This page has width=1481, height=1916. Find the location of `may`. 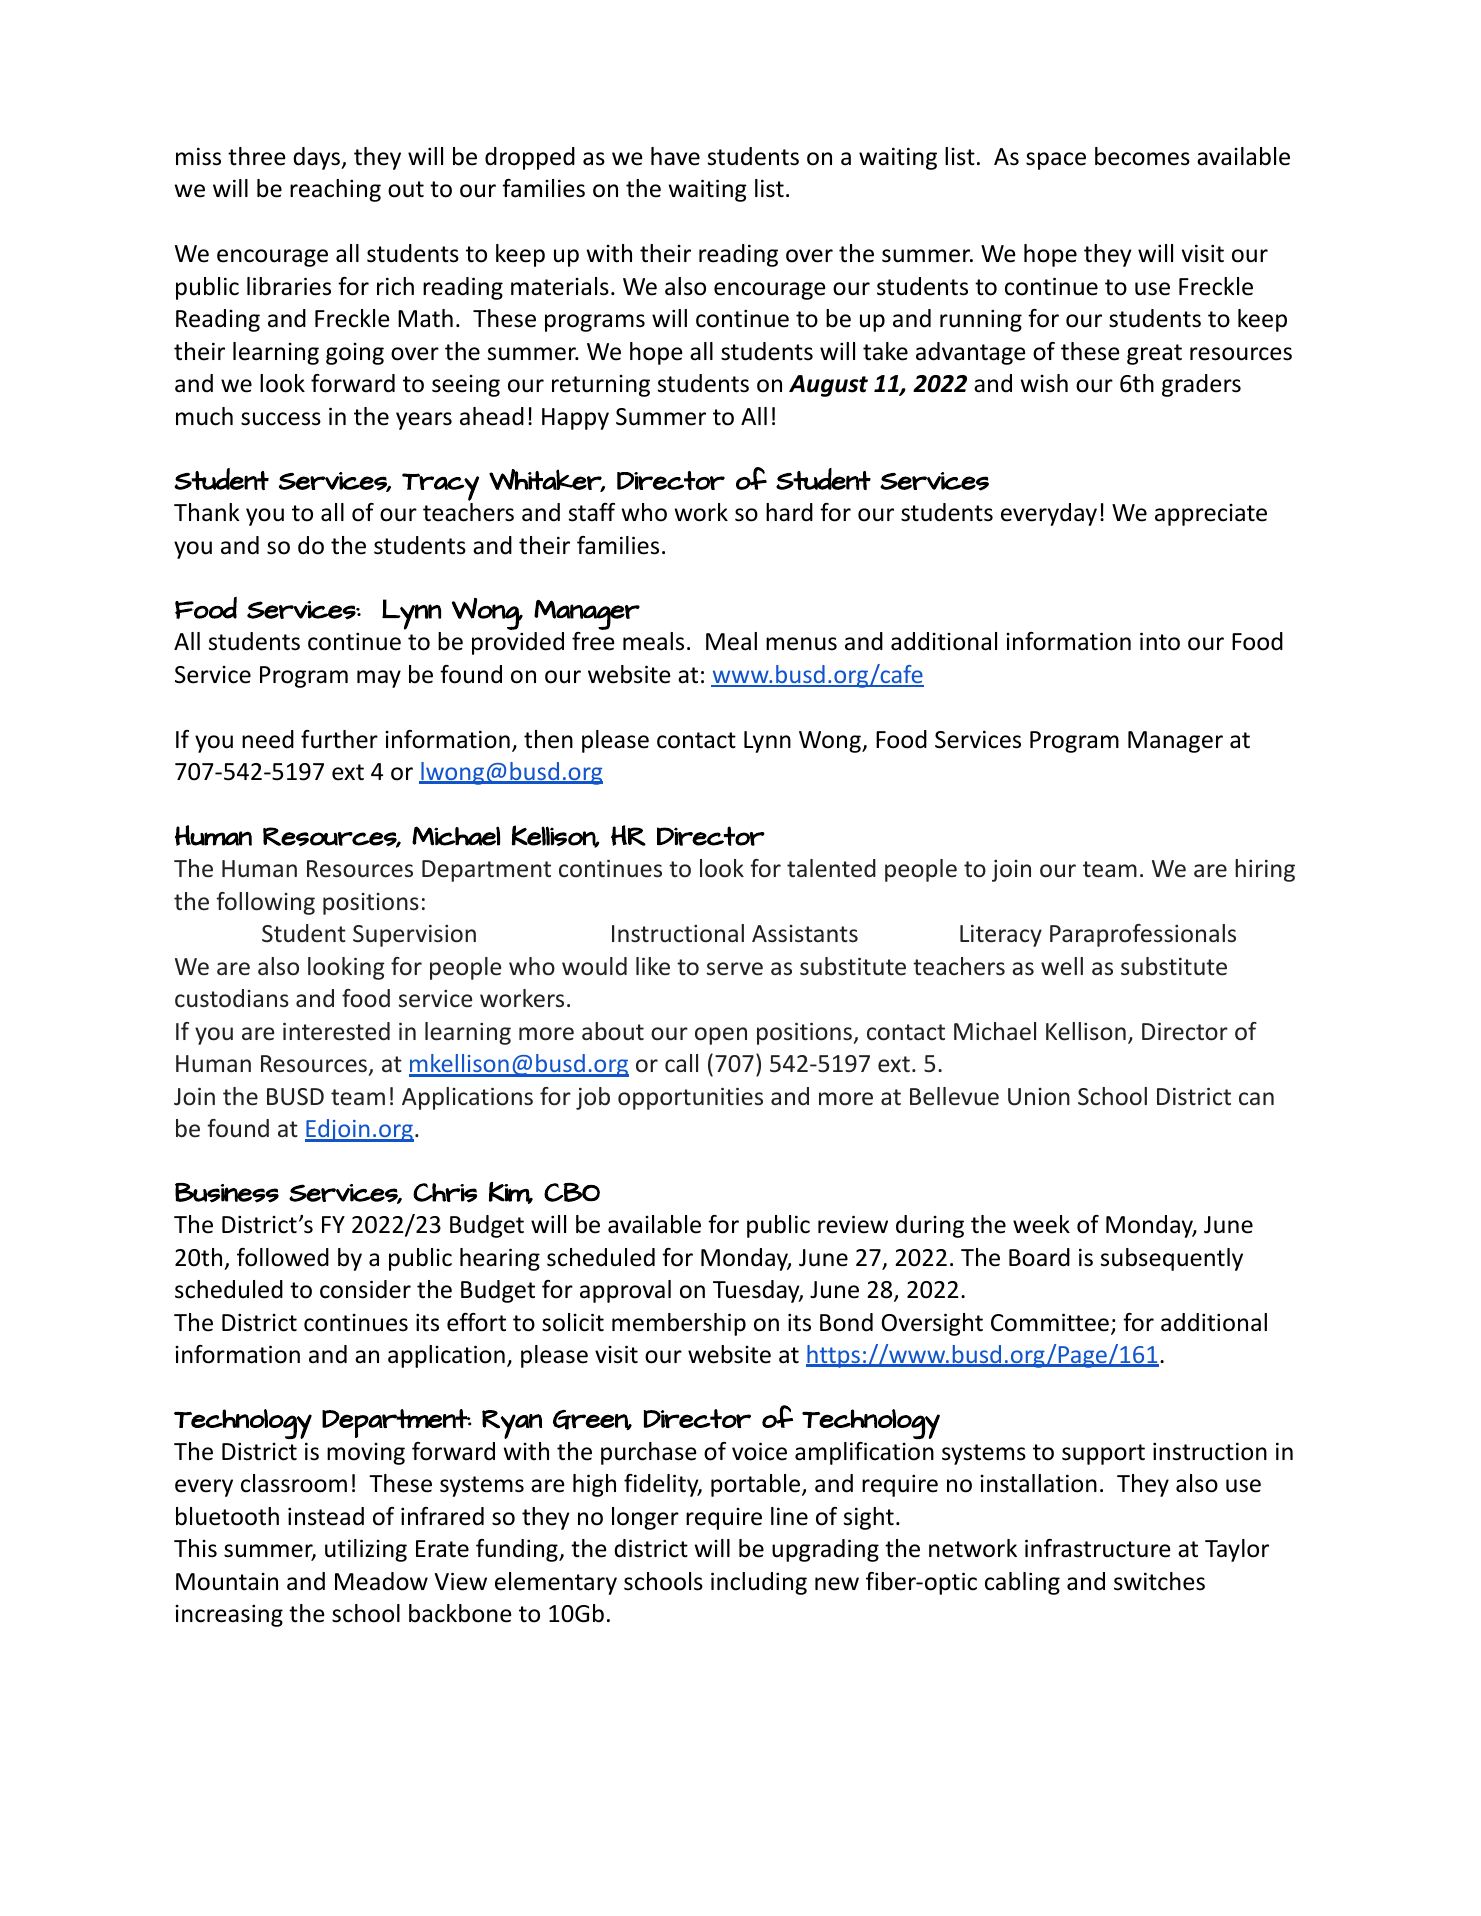

may is located at coordinates (379, 679).
